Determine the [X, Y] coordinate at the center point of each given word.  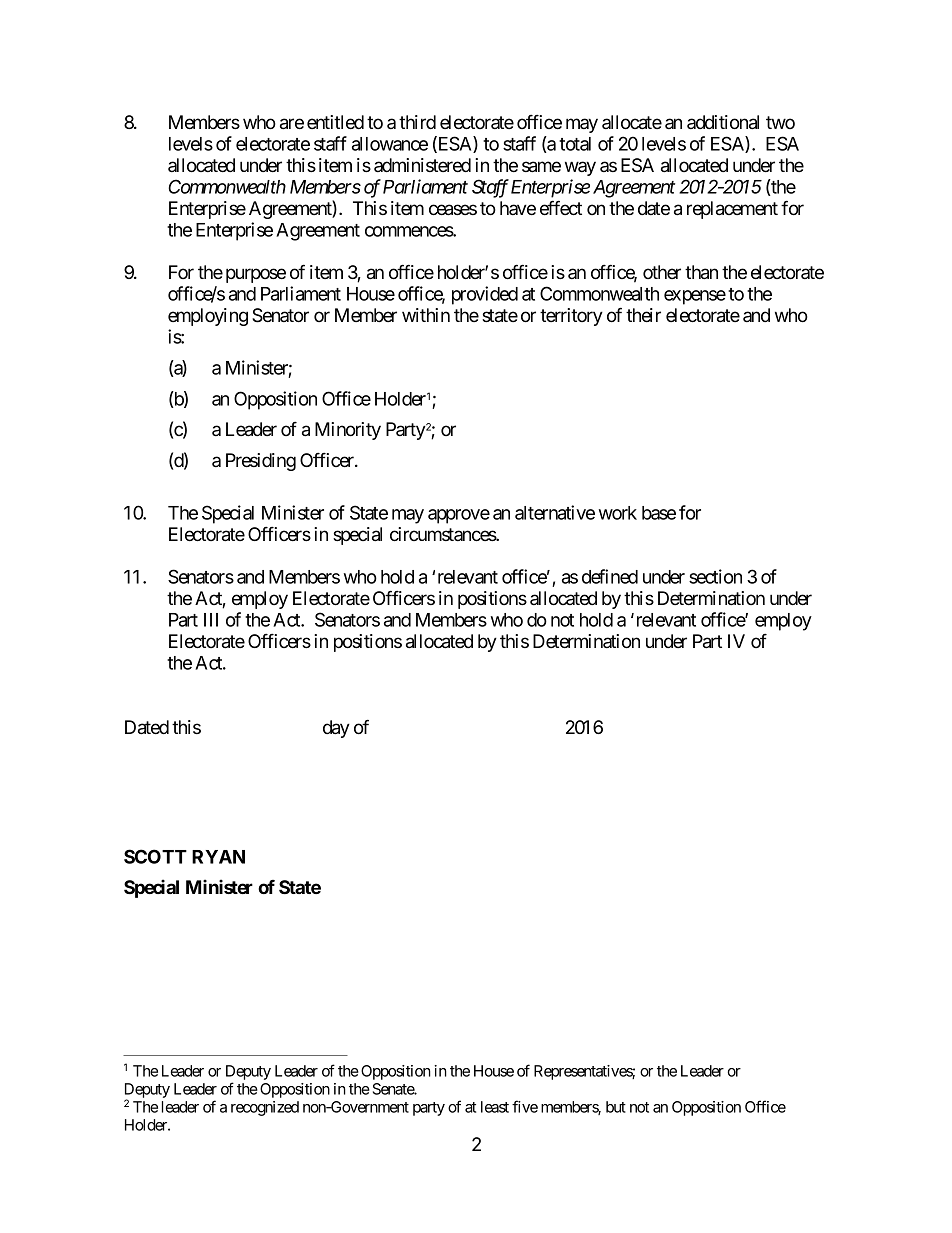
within [426, 315]
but [616, 1107]
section [715, 576]
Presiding [261, 462]
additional [723, 122]
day [336, 729]
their [643, 315]
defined [610, 576]
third [417, 122]
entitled [335, 122]
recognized [265, 1108]
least [495, 1107]
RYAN [218, 857]
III [211, 620]
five [525, 1106]
